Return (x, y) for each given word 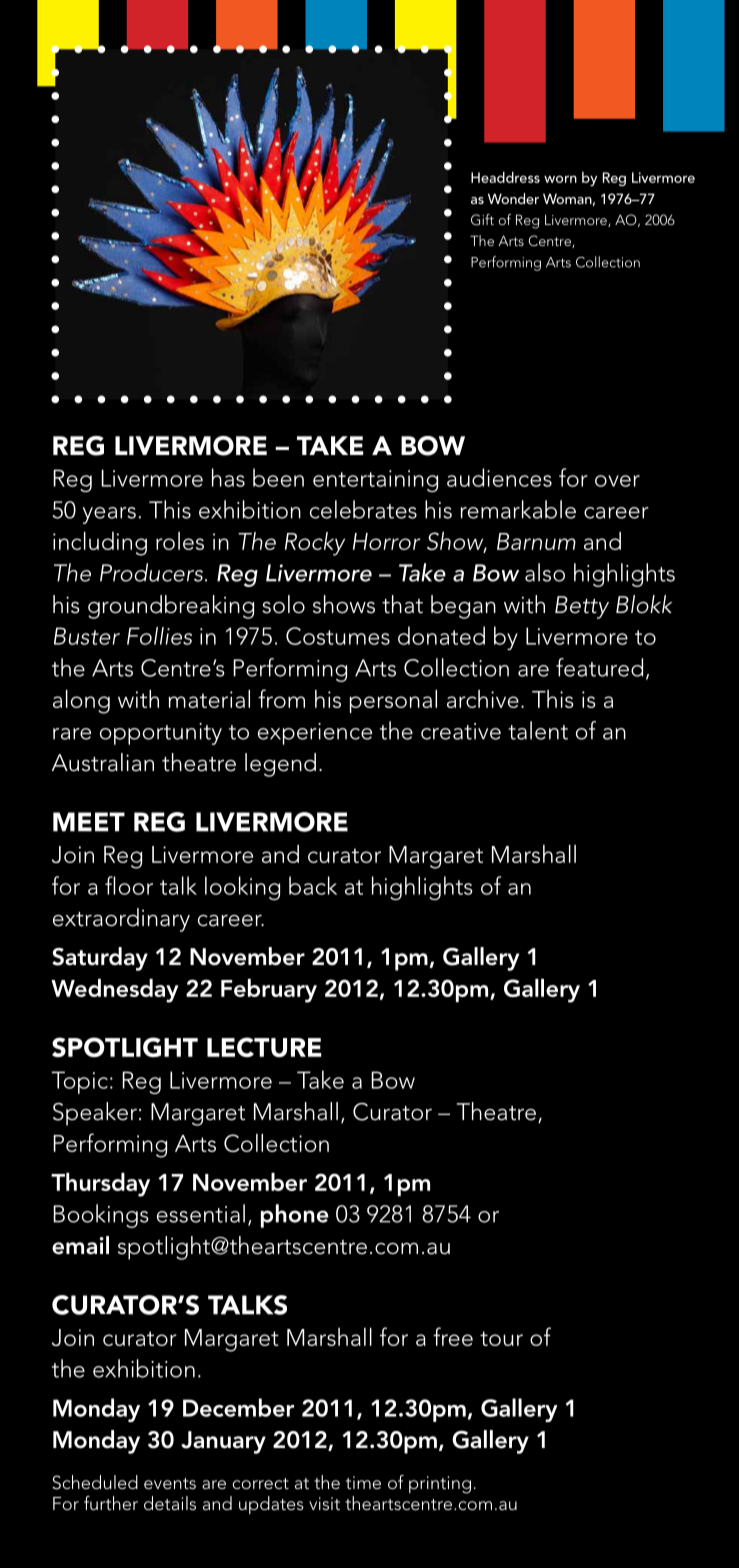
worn (560, 179)
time (363, 1482)
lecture (264, 1047)
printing (440, 1485)
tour (501, 1338)
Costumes (338, 636)
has (228, 477)
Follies (159, 636)
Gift (482, 220)
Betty (582, 607)
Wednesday (115, 991)
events (170, 1483)
